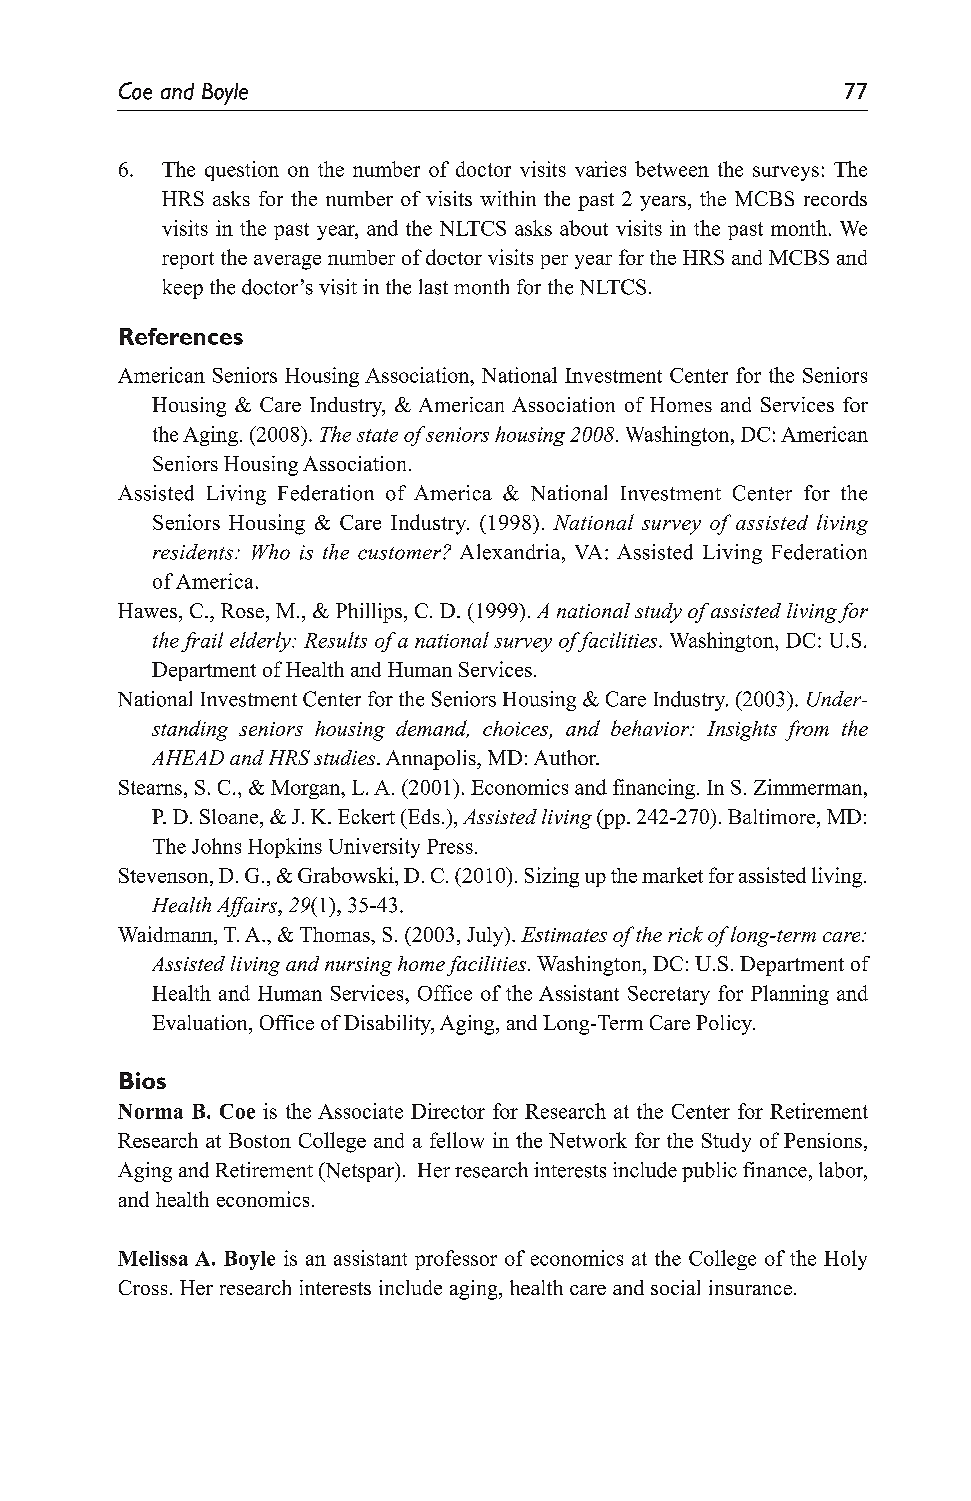 The width and height of the screenshot is (971, 1501). Describe the element at coordinates (486, 937) in the screenshot. I see `July` at that location.
